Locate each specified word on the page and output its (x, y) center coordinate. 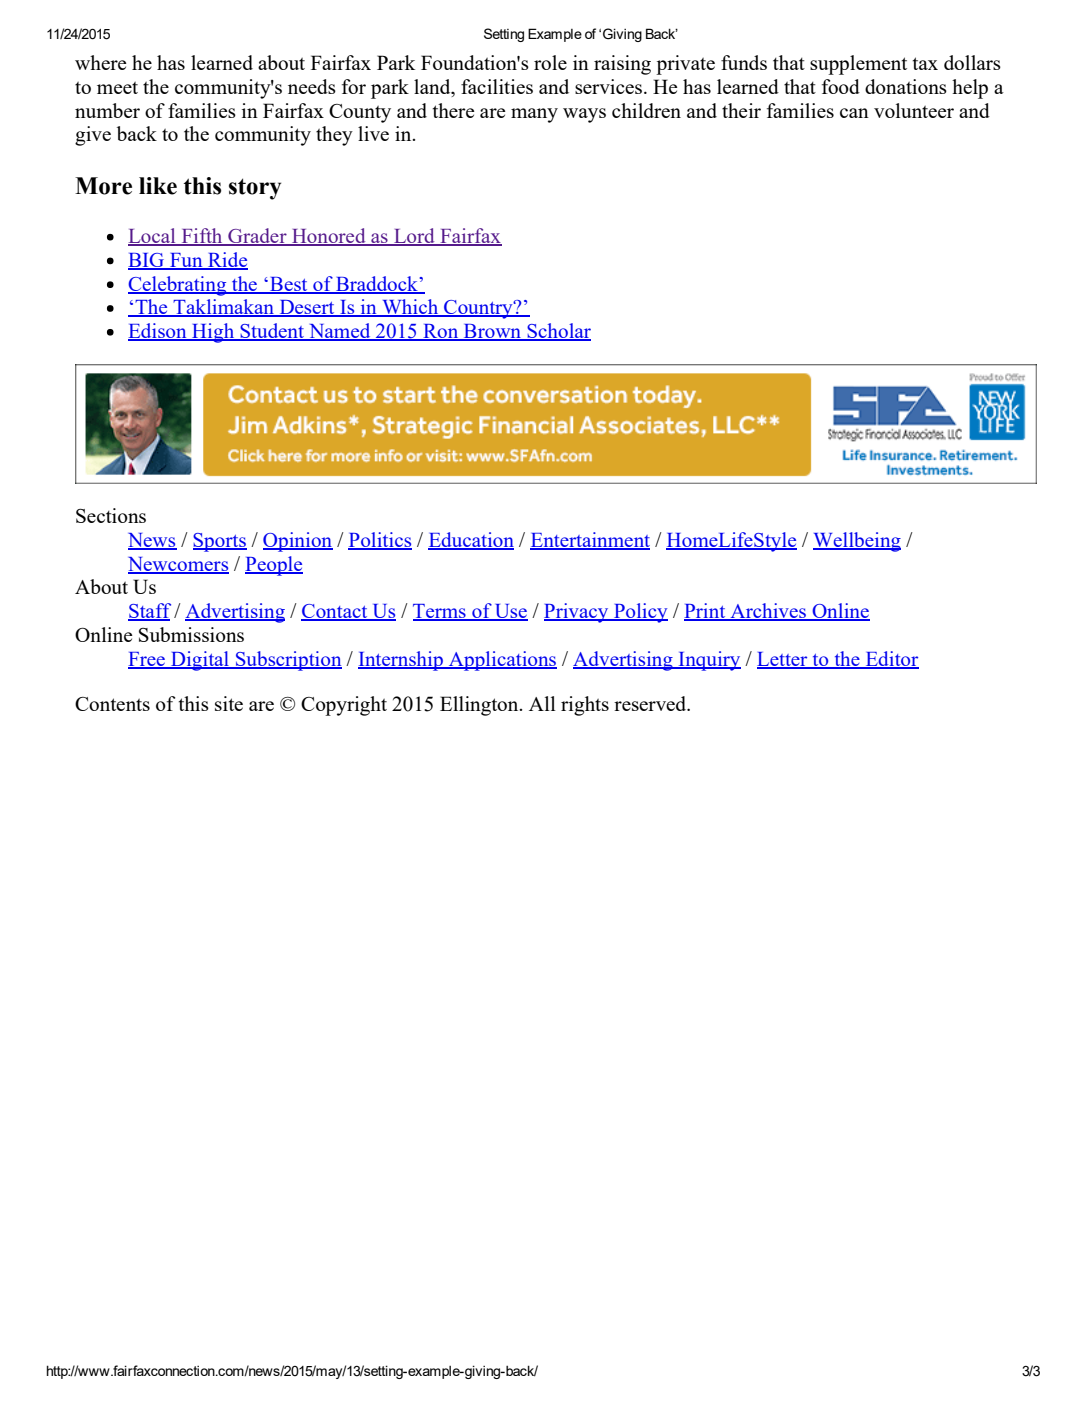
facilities (497, 86)
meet (117, 88)
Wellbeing (857, 542)
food (841, 86)
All (542, 703)
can (854, 113)
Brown (493, 332)
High (213, 333)
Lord (414, 237)
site (229, 703)
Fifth (202, 237)
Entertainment (590, 541)
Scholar (558, 332)
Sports (220, 542)
